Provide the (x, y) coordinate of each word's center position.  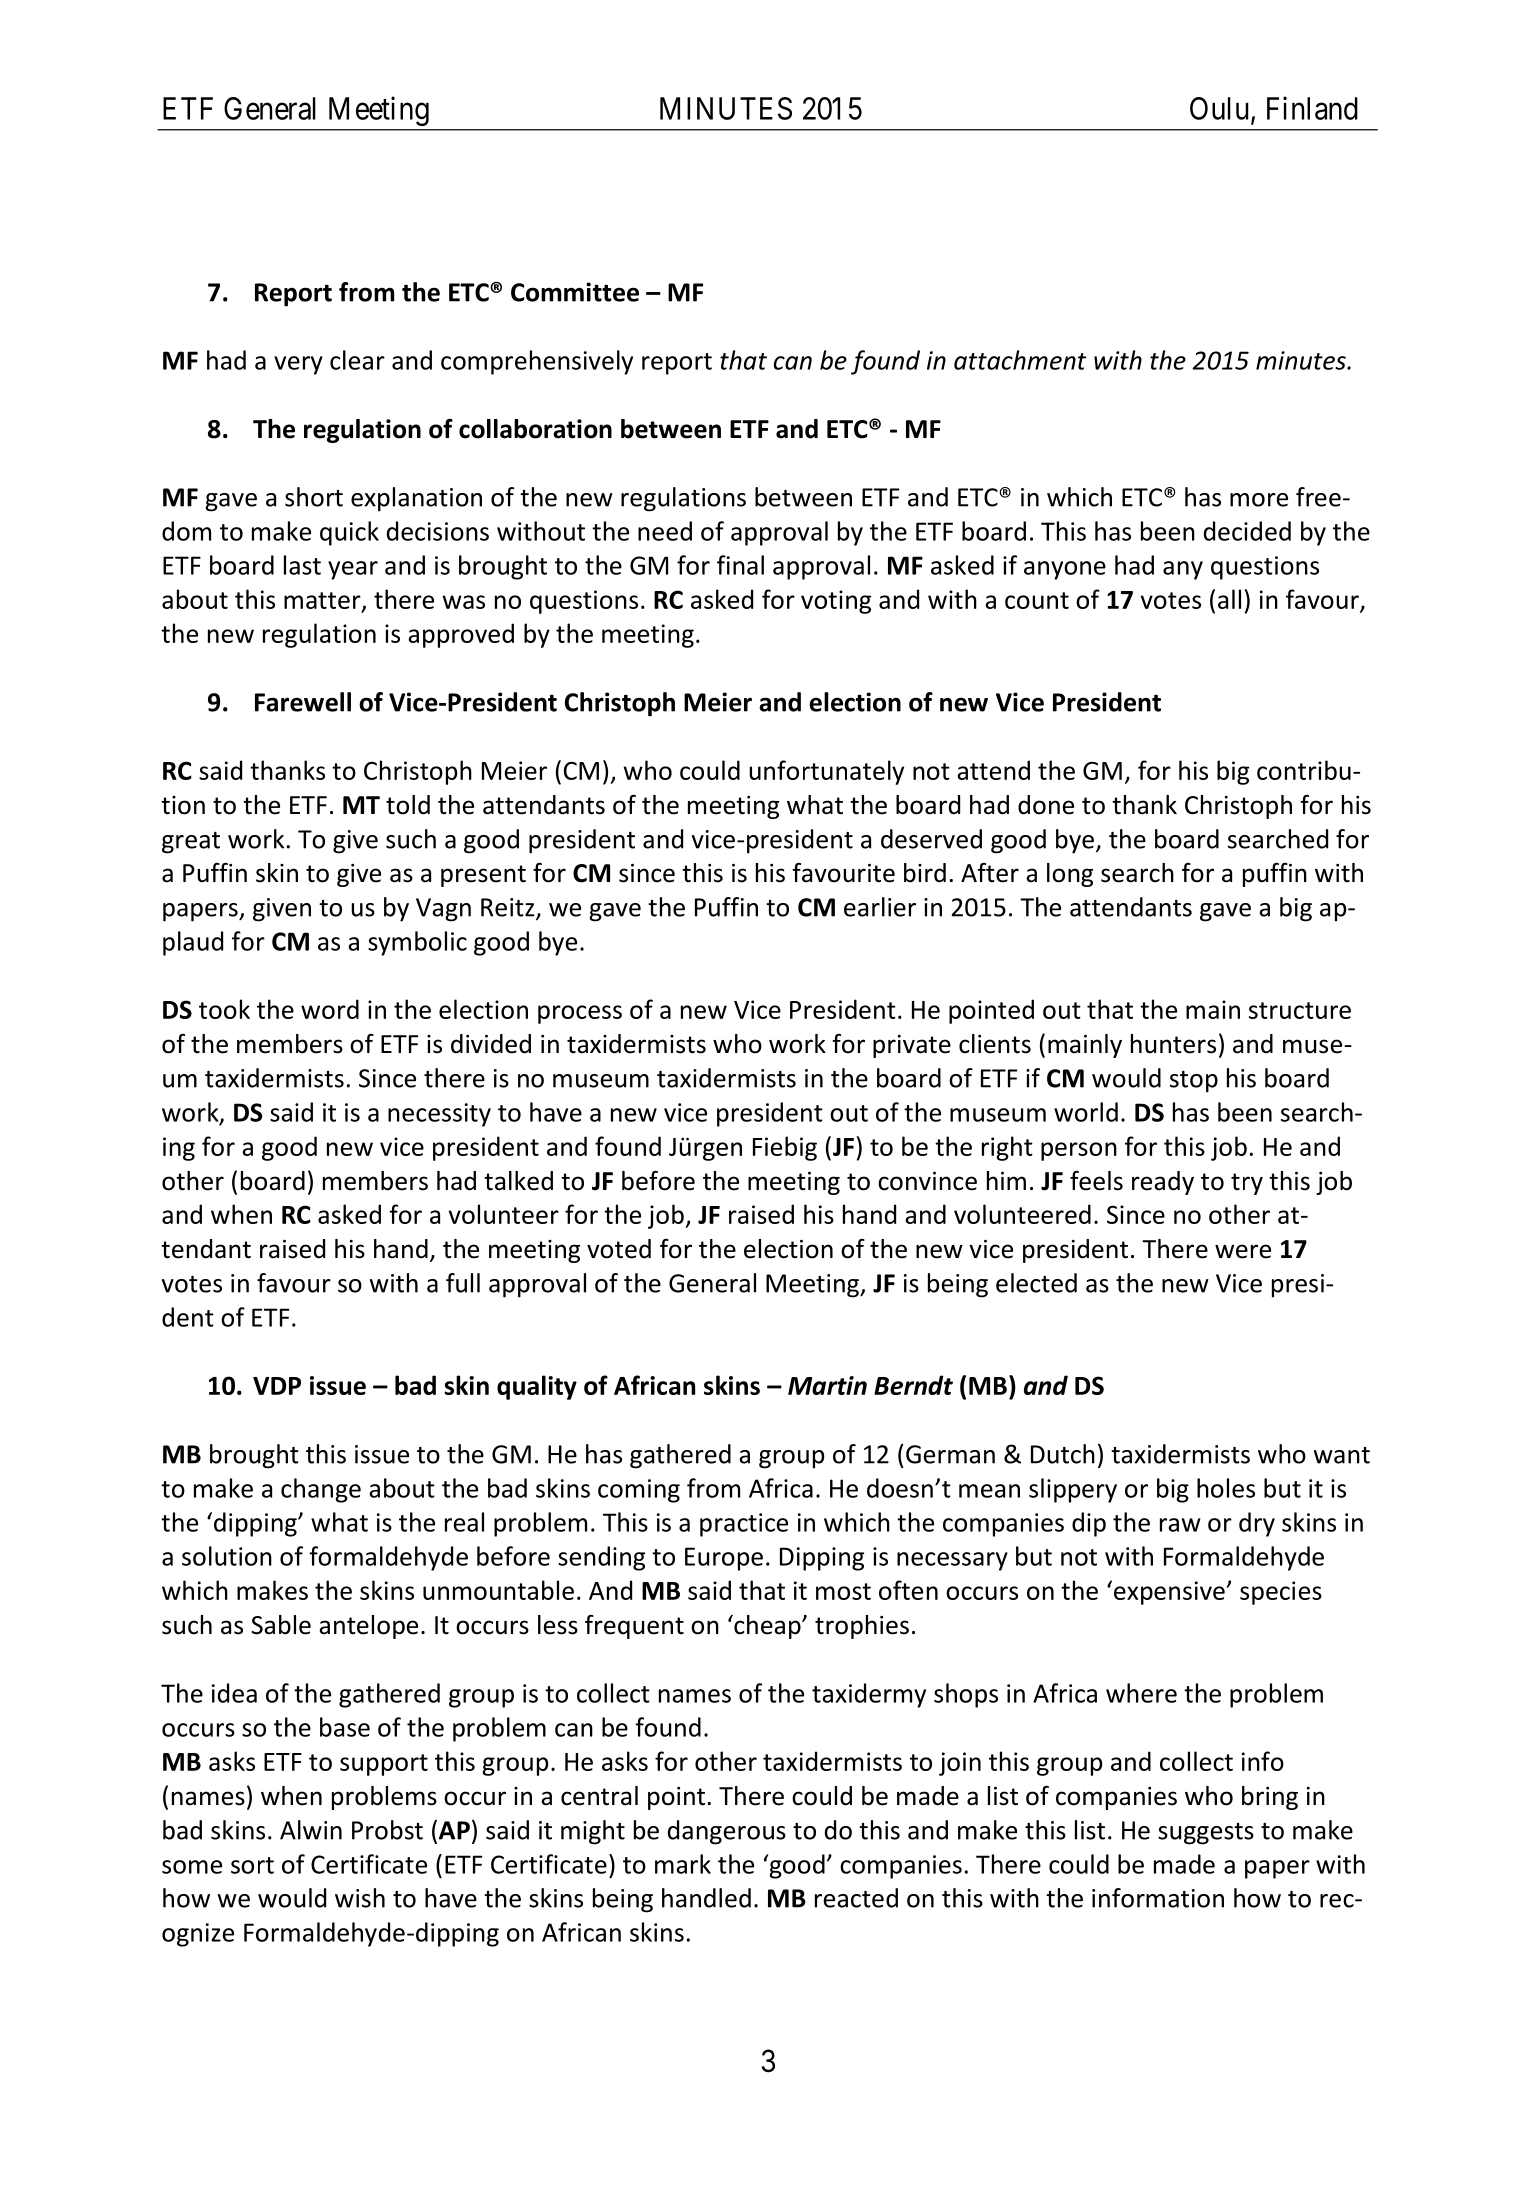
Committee (575, 292)
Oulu (1219, 108)
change (321, 1490)
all (1229, 599)
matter (323, 601)
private (912, 1046)
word (330, 1009)
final (740, 565)
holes (1226, 1488)
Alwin (311, 1830)
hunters (1173, 1044)
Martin (827, 1385)
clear (357, 360)
